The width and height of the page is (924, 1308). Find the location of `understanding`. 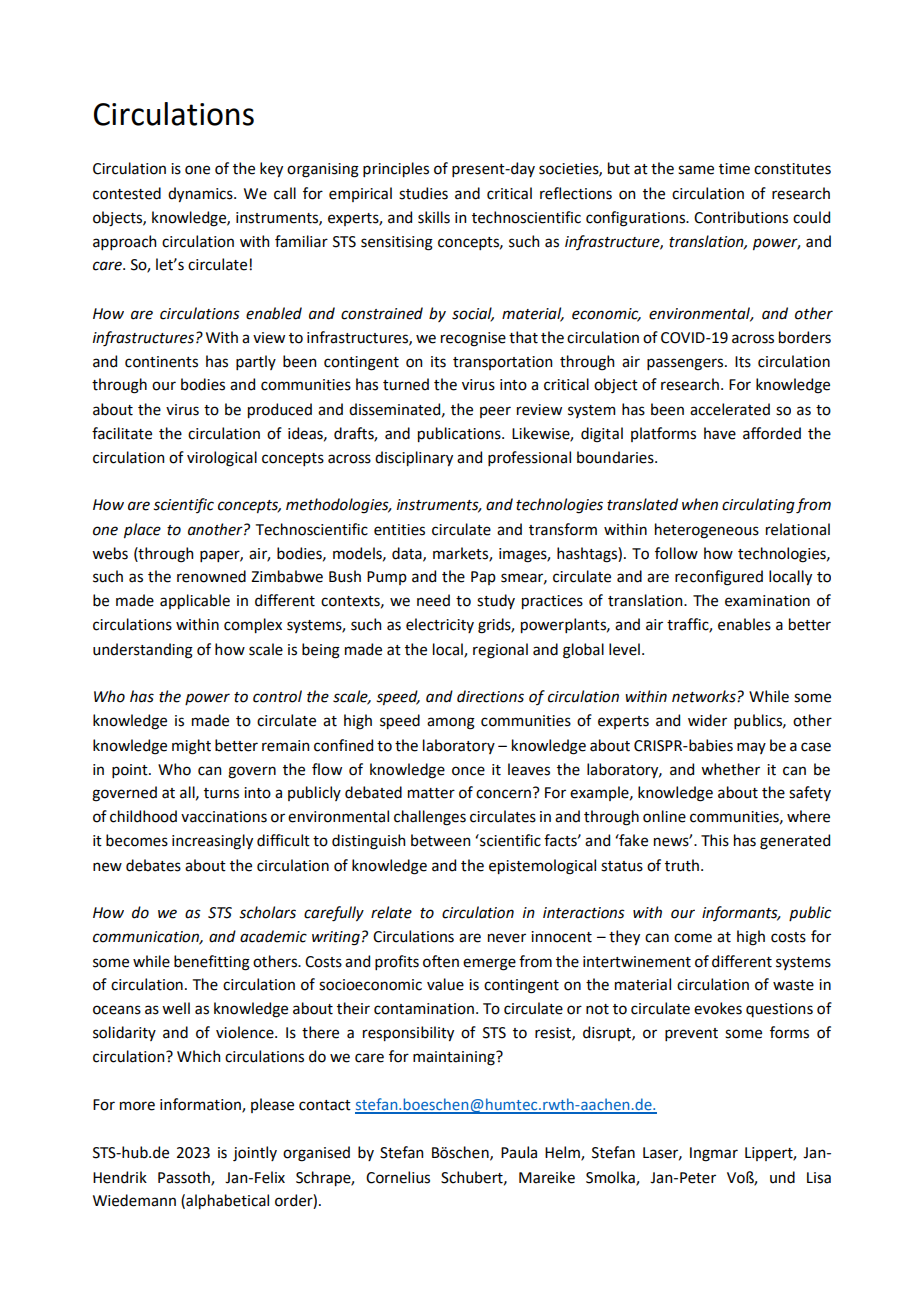

understanding is located at coordinates (143, 651).
